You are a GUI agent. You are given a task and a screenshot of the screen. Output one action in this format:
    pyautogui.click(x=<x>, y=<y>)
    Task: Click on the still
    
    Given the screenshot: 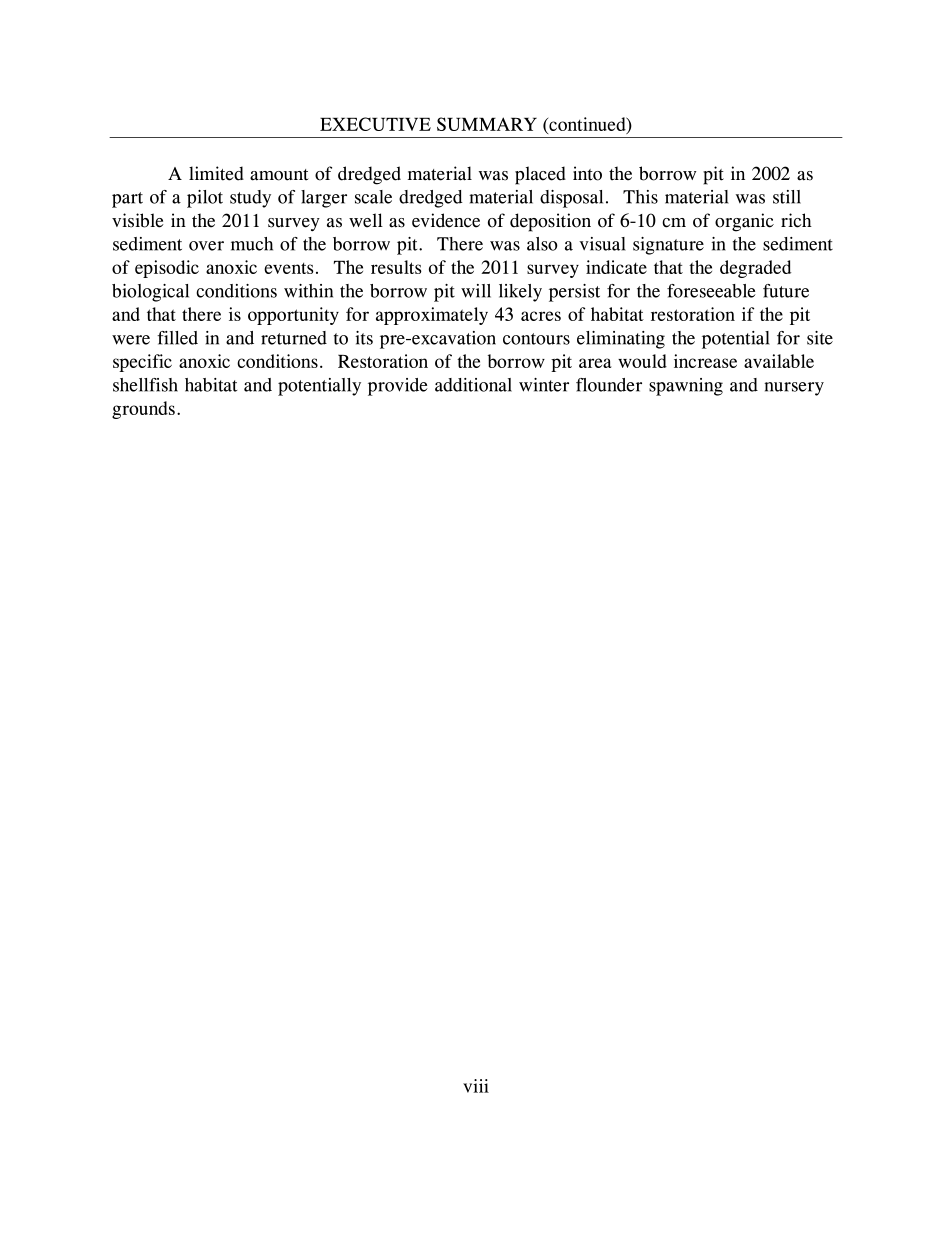 What is the action you would take?
    pyautogui.click(x=787, y=197)
